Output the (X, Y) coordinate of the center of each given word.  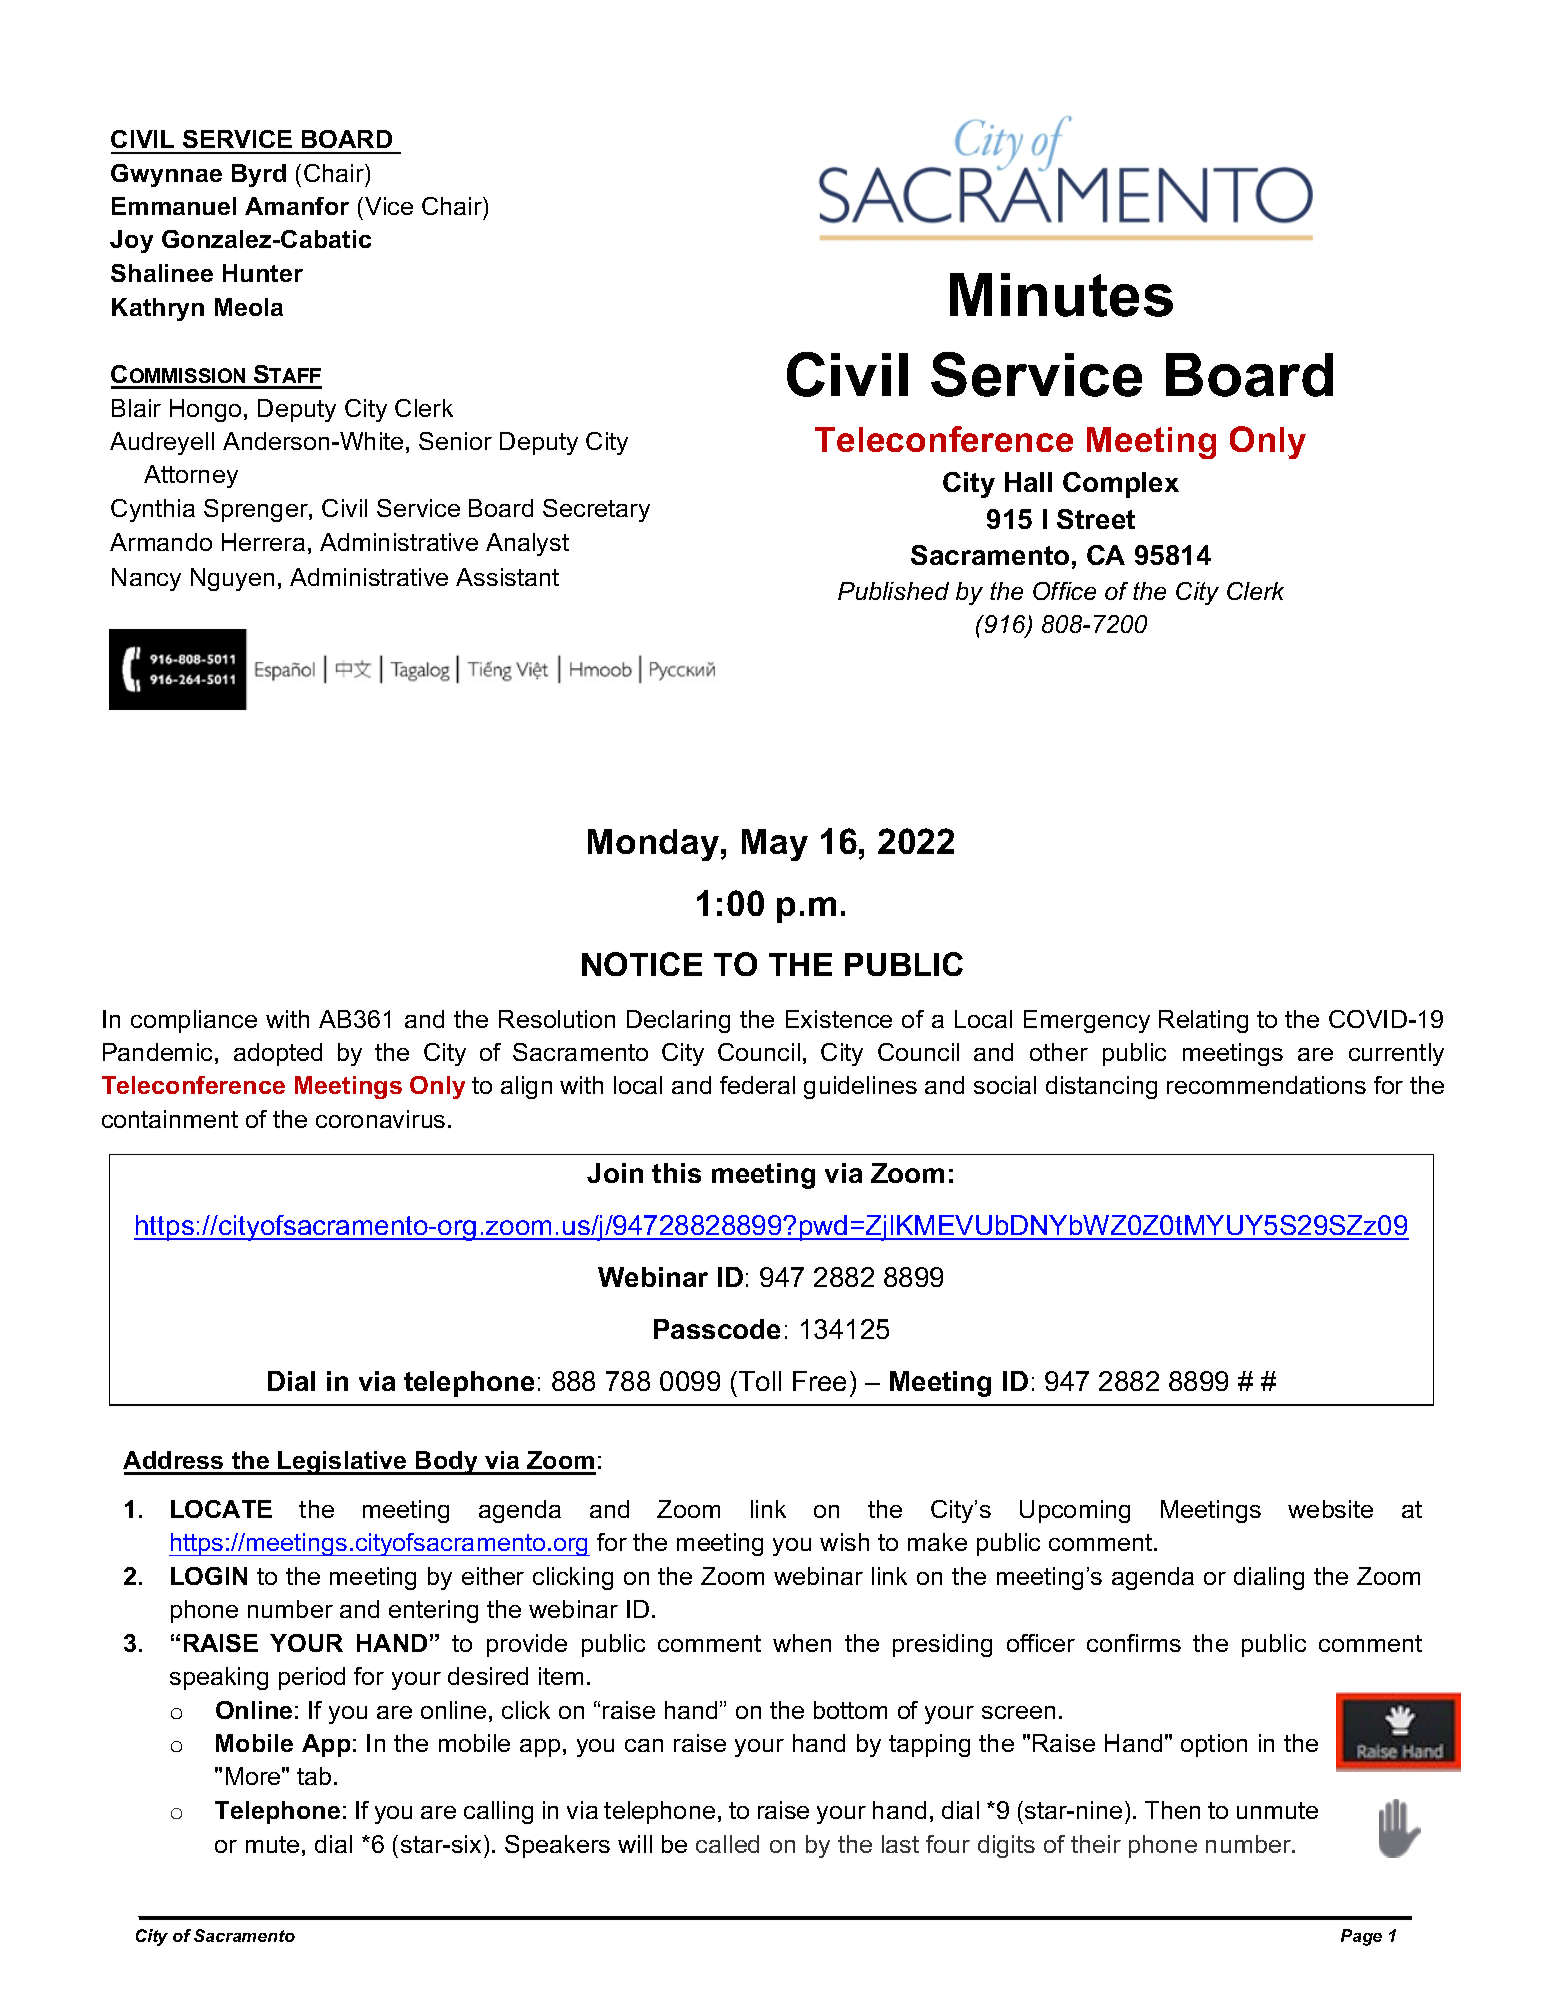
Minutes (1061, 295)
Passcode (717, 1329)
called (727, 1844)
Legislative (342, 1463)
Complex (1121, 485)
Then (1172, 1810)
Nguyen (232, 579)
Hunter (263, 273)
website (1330, 1509)
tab (314, 1776)
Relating (1203, 1021)
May (775, 845)
